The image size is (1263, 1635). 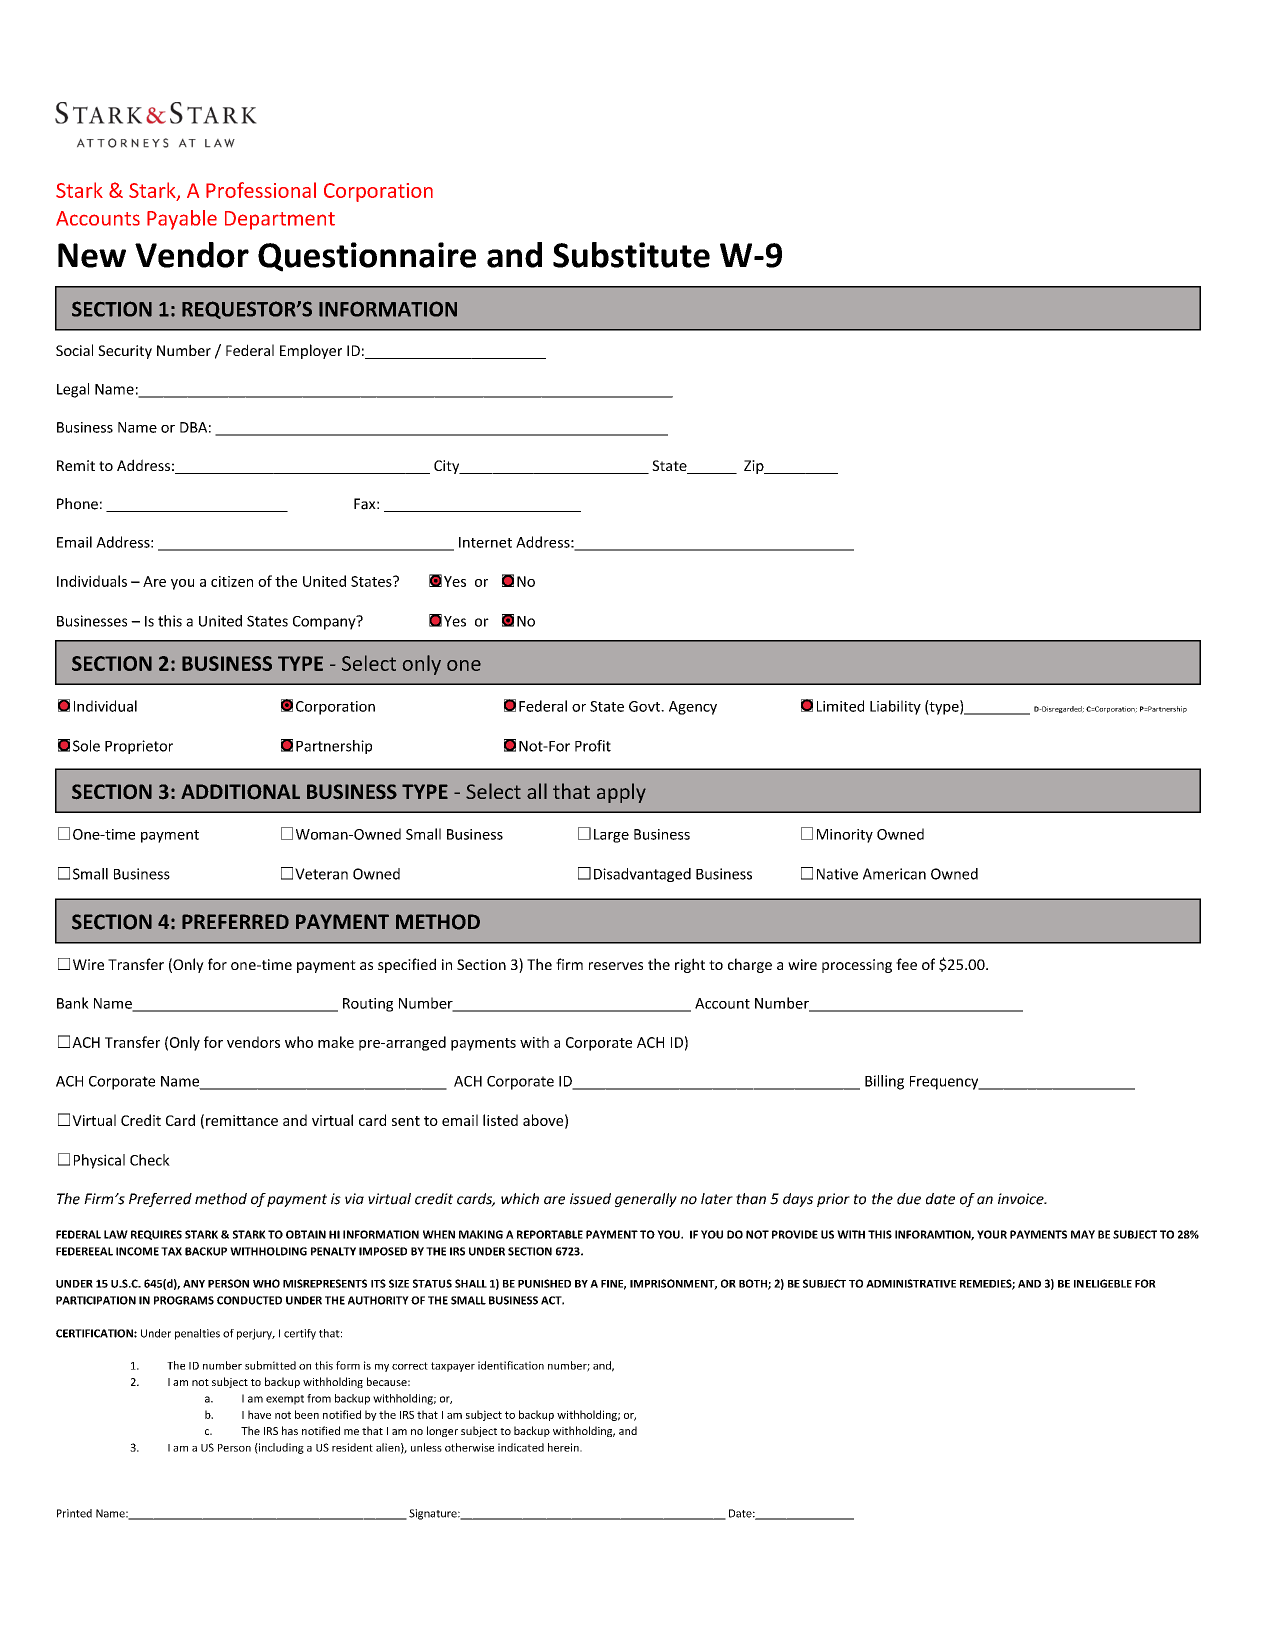 I want to click on American, so click(x=894, y=874).
